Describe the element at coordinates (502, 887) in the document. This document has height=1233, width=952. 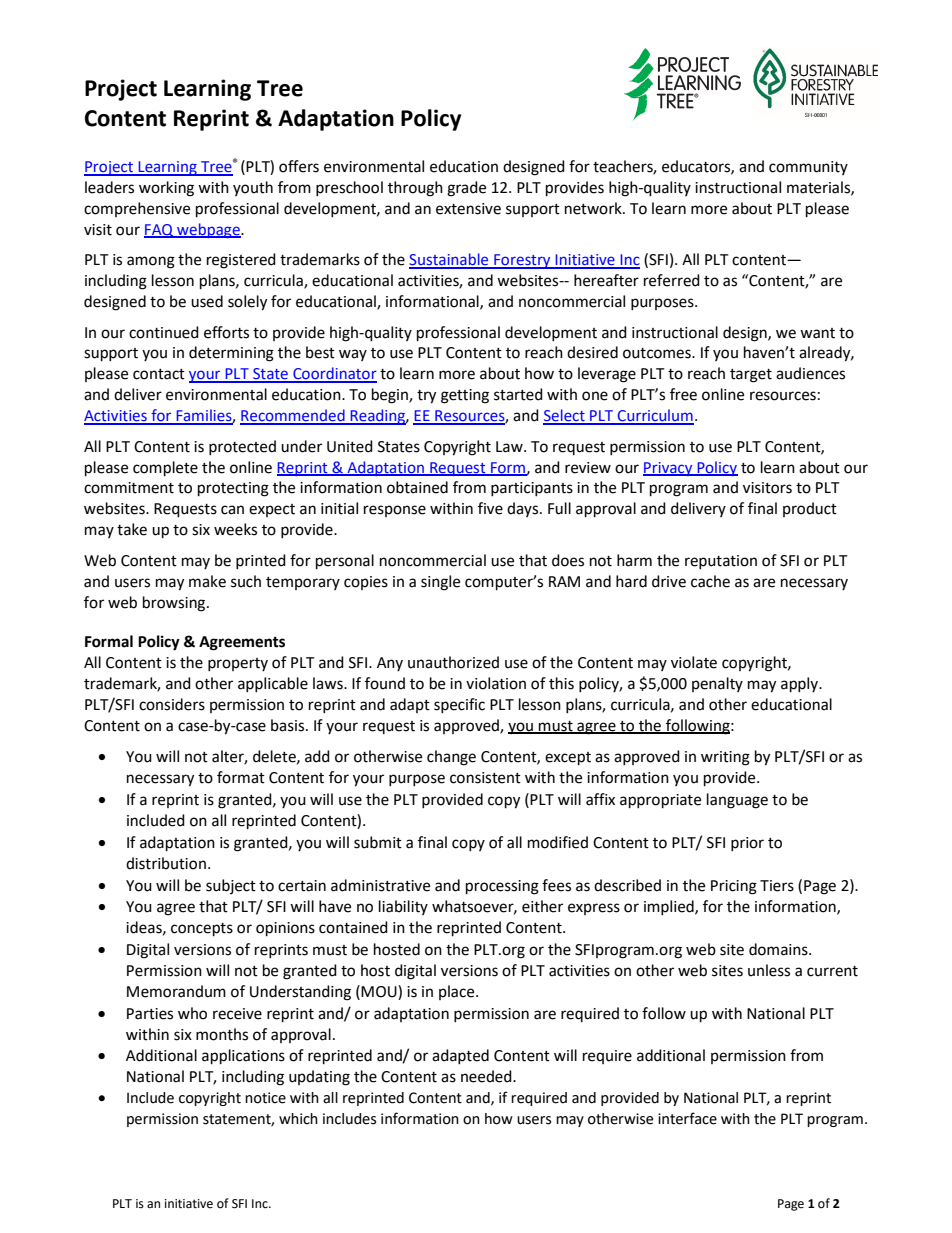
I see `processing` at that location.
